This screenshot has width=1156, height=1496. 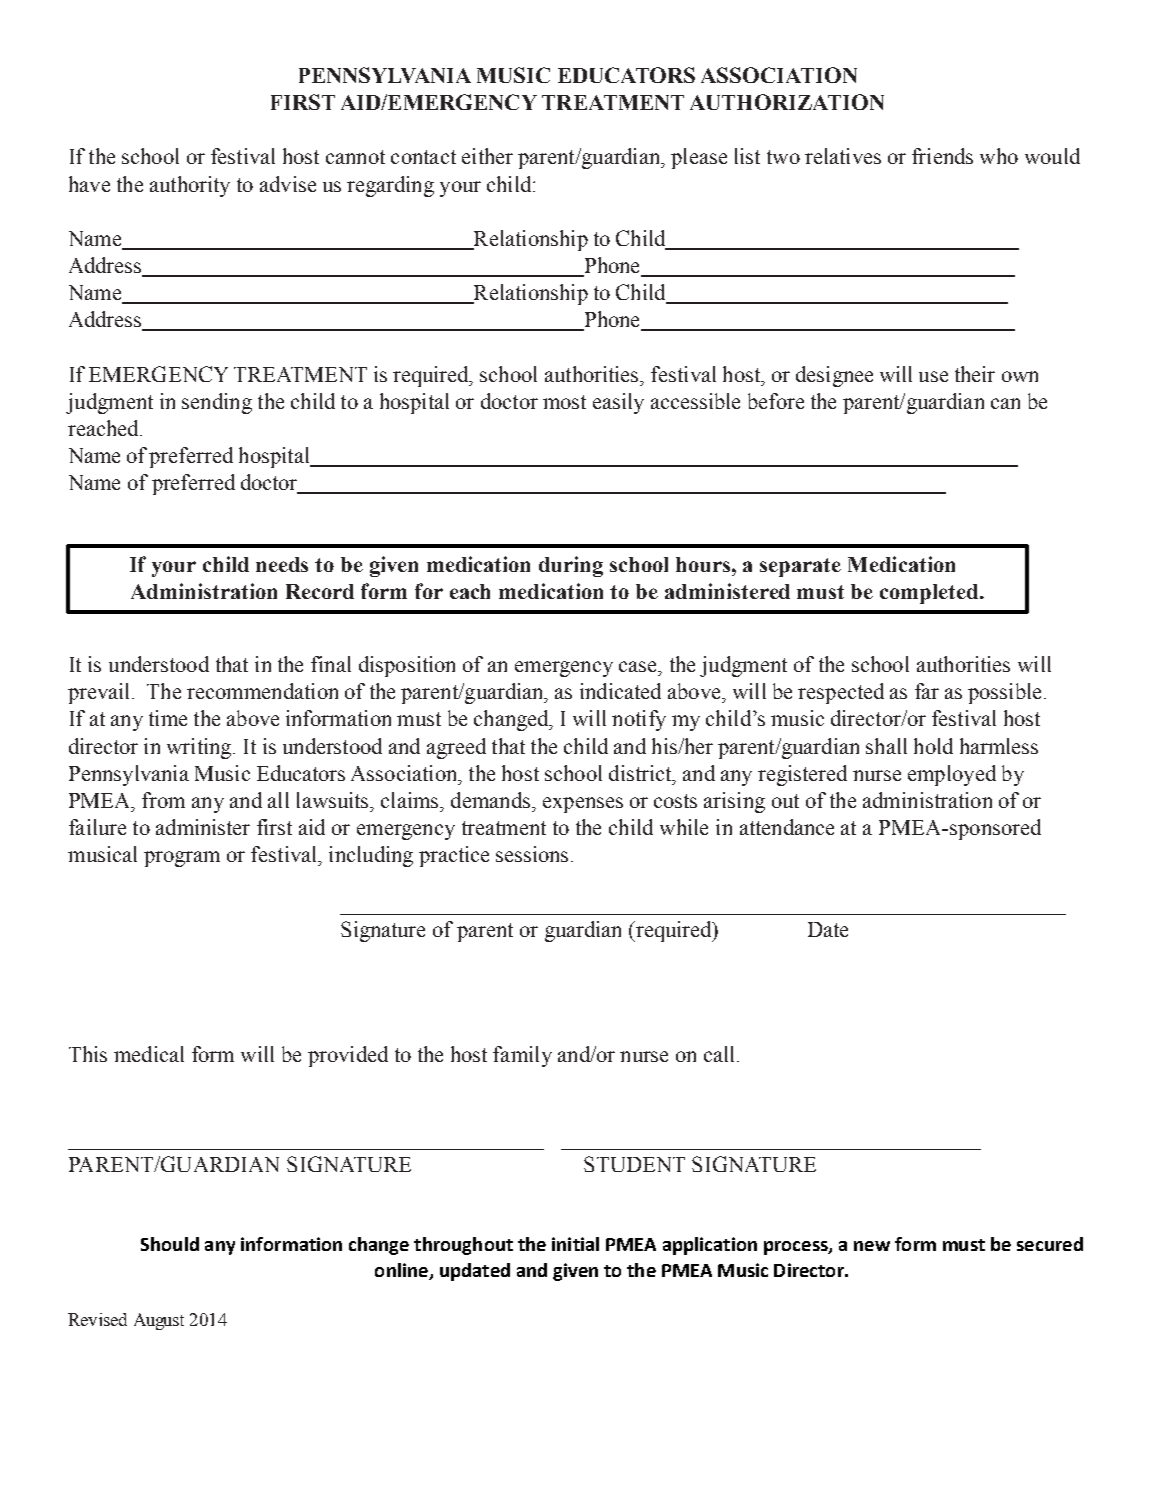 What do you see at coordinates (575, 1244) in the screenshot?
I see `initial` at bounding box center [575, 1244].
